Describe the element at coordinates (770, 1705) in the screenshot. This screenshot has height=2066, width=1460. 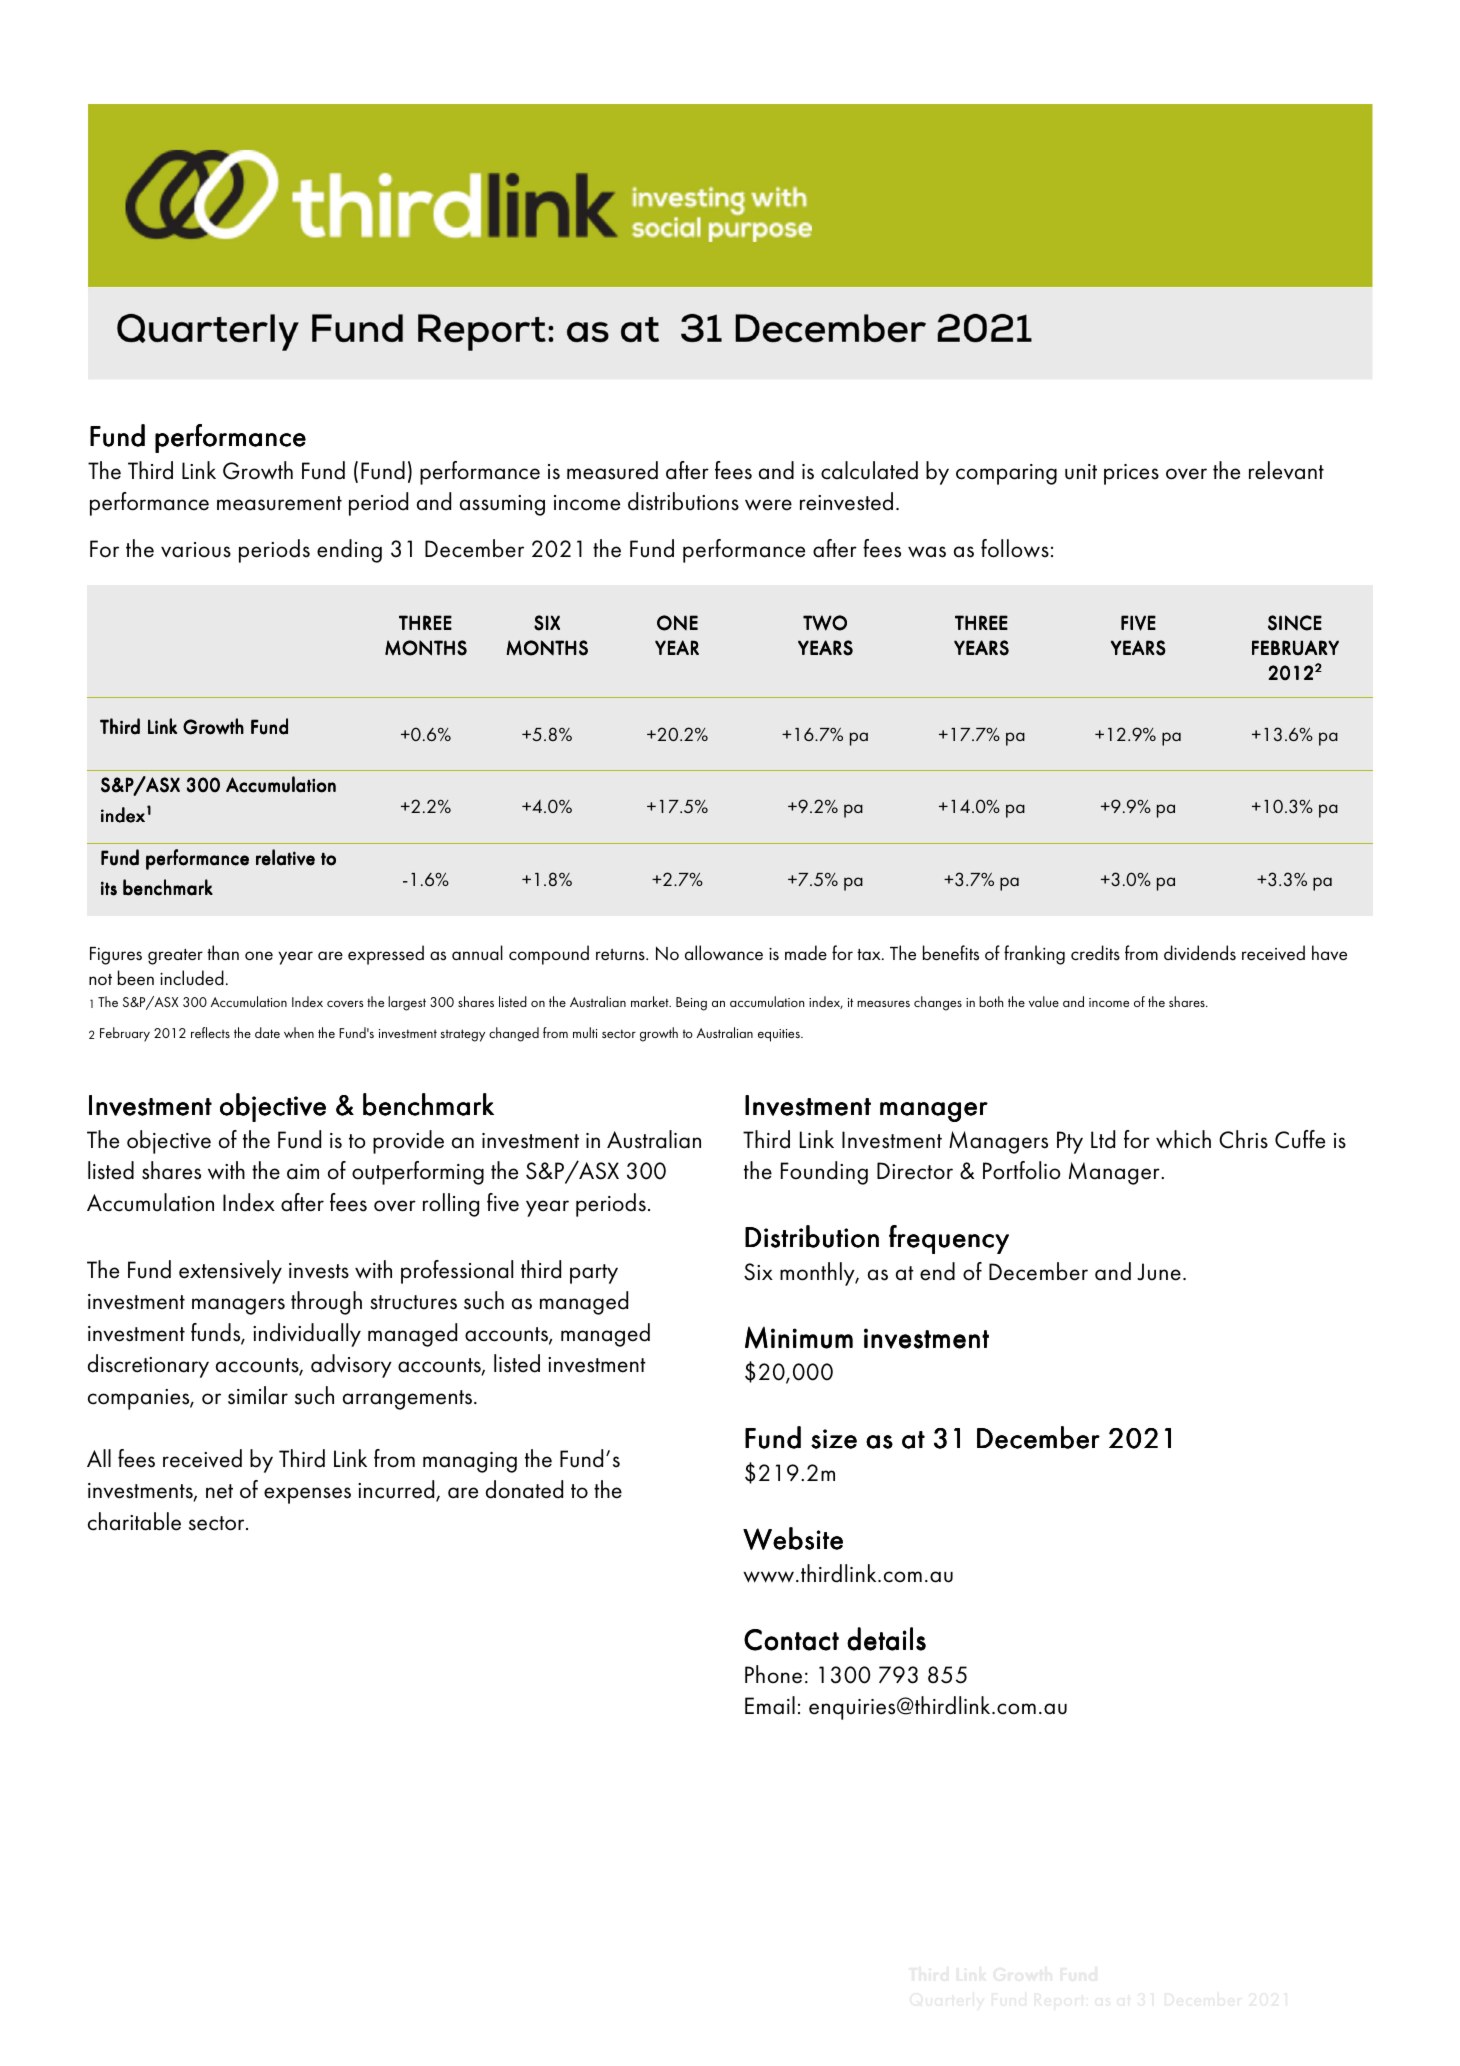
I see `Email` at that location.
